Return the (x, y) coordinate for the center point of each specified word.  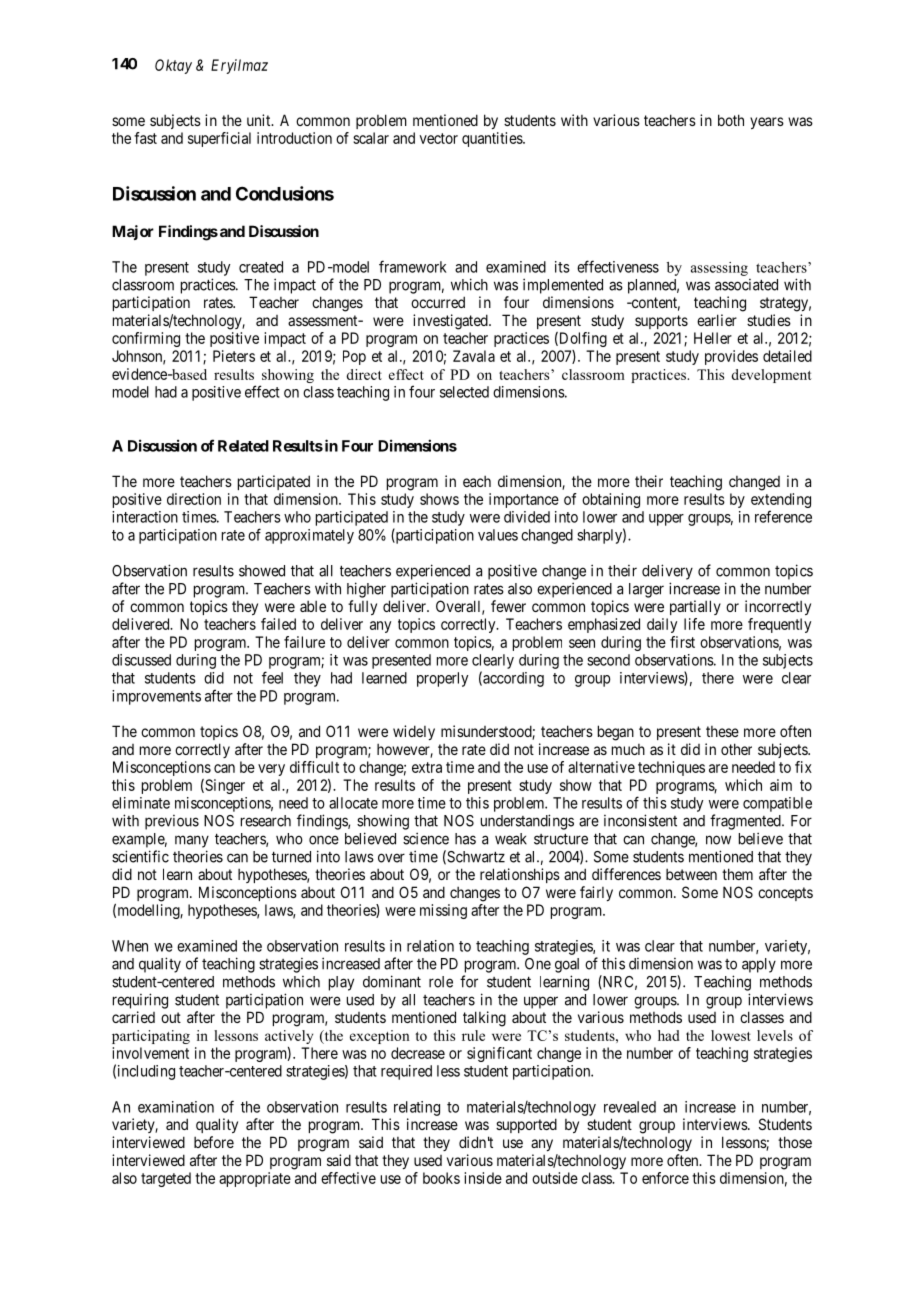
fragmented (746, 822)
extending (781, 500)
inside (483, 1178)
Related (243, 446)
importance (524, 500)
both (731, 120)
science (426, 838)
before (214, 1142)
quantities (493, 139)
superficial (219, 139)
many (192, 841)
